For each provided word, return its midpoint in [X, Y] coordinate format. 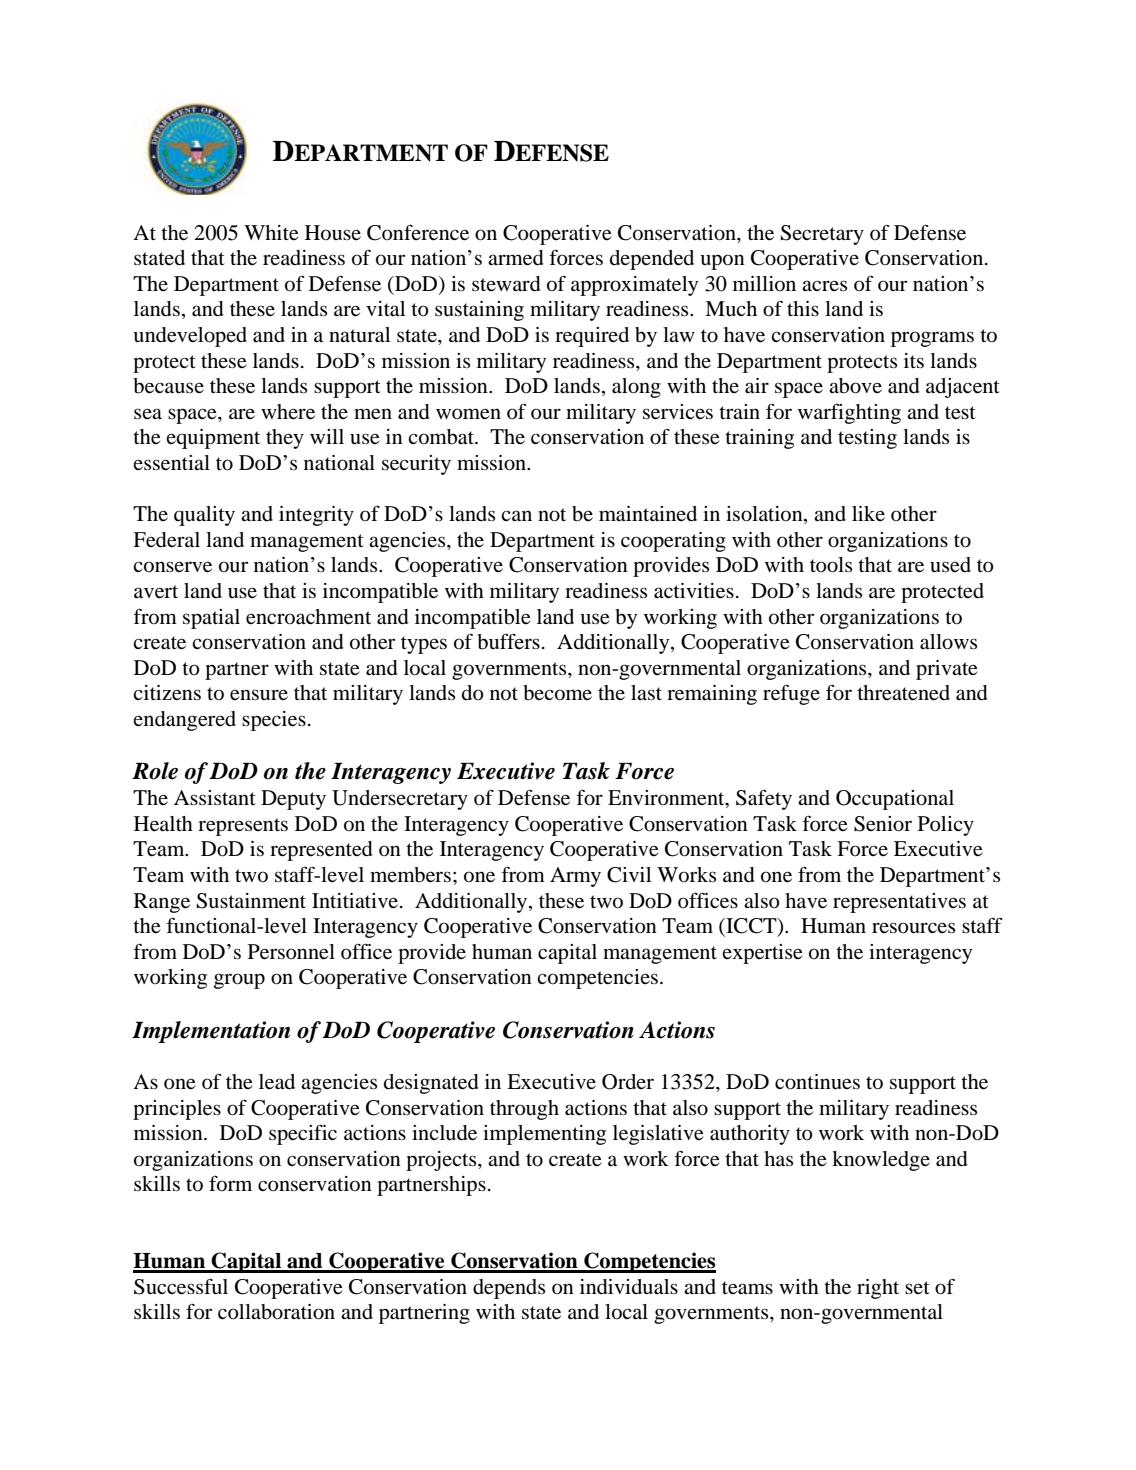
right [878, 1289]
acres [824, 285]
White [271, 233]
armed [516, 258]
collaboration [276, 1312]
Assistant [215, 797]
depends [509, 1289]
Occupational [895, 800]
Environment [667, 799]
